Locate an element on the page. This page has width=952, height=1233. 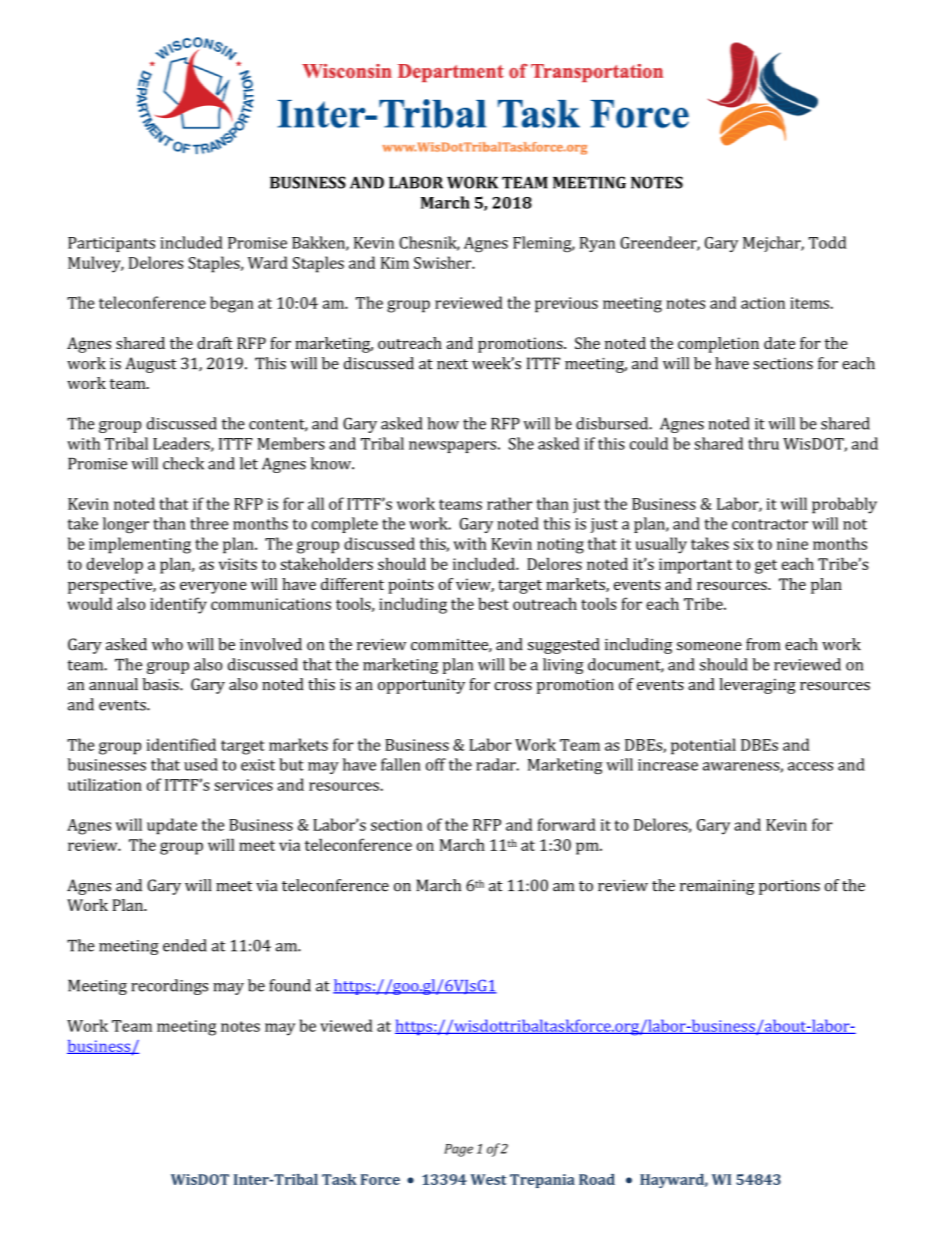
portions is located at coordinates (789, 887).
